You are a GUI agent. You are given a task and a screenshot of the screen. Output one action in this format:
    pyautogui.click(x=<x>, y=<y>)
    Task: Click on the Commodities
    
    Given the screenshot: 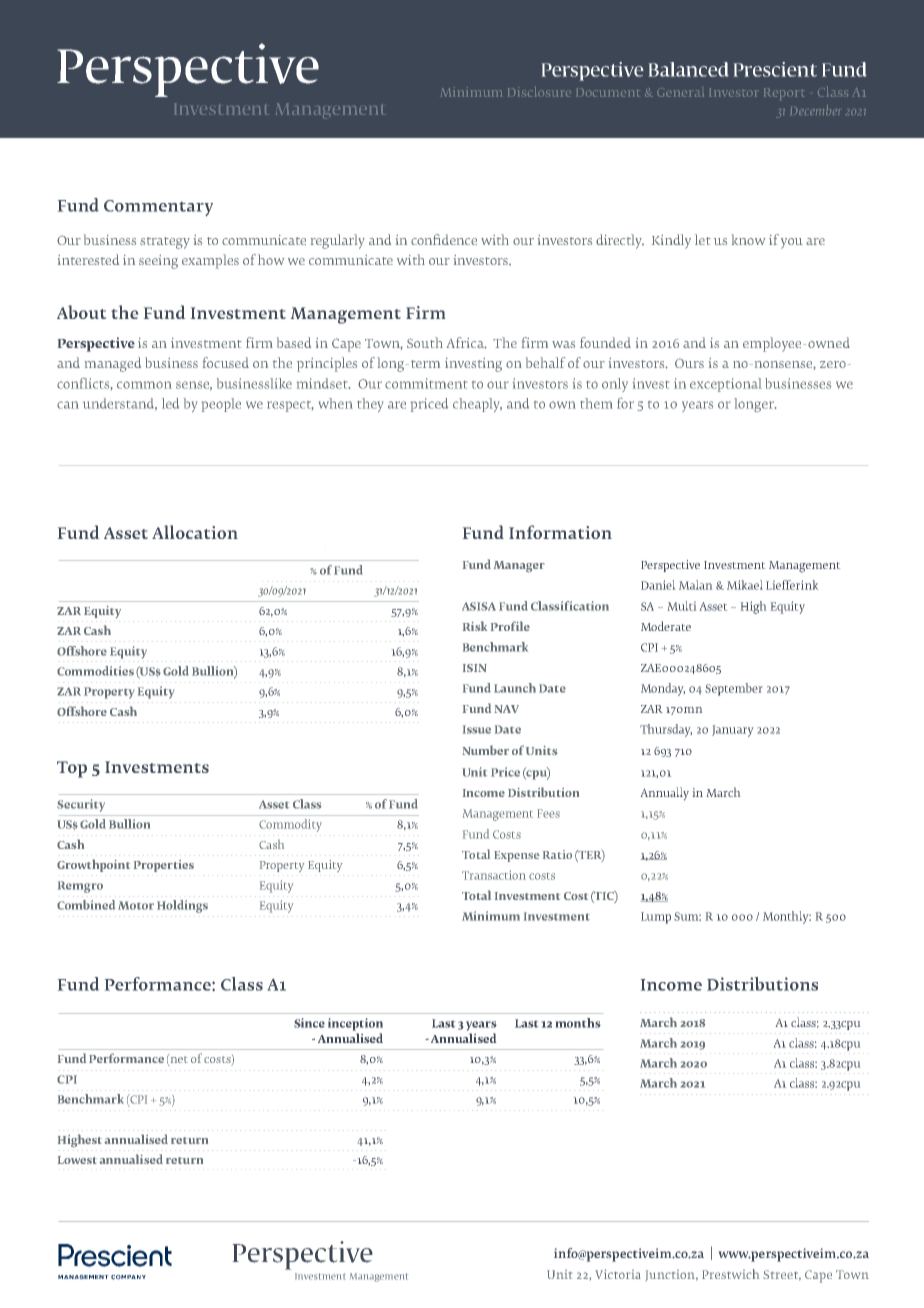 What is the action you would take?
    pyautogui.click(x=95, y=671)
